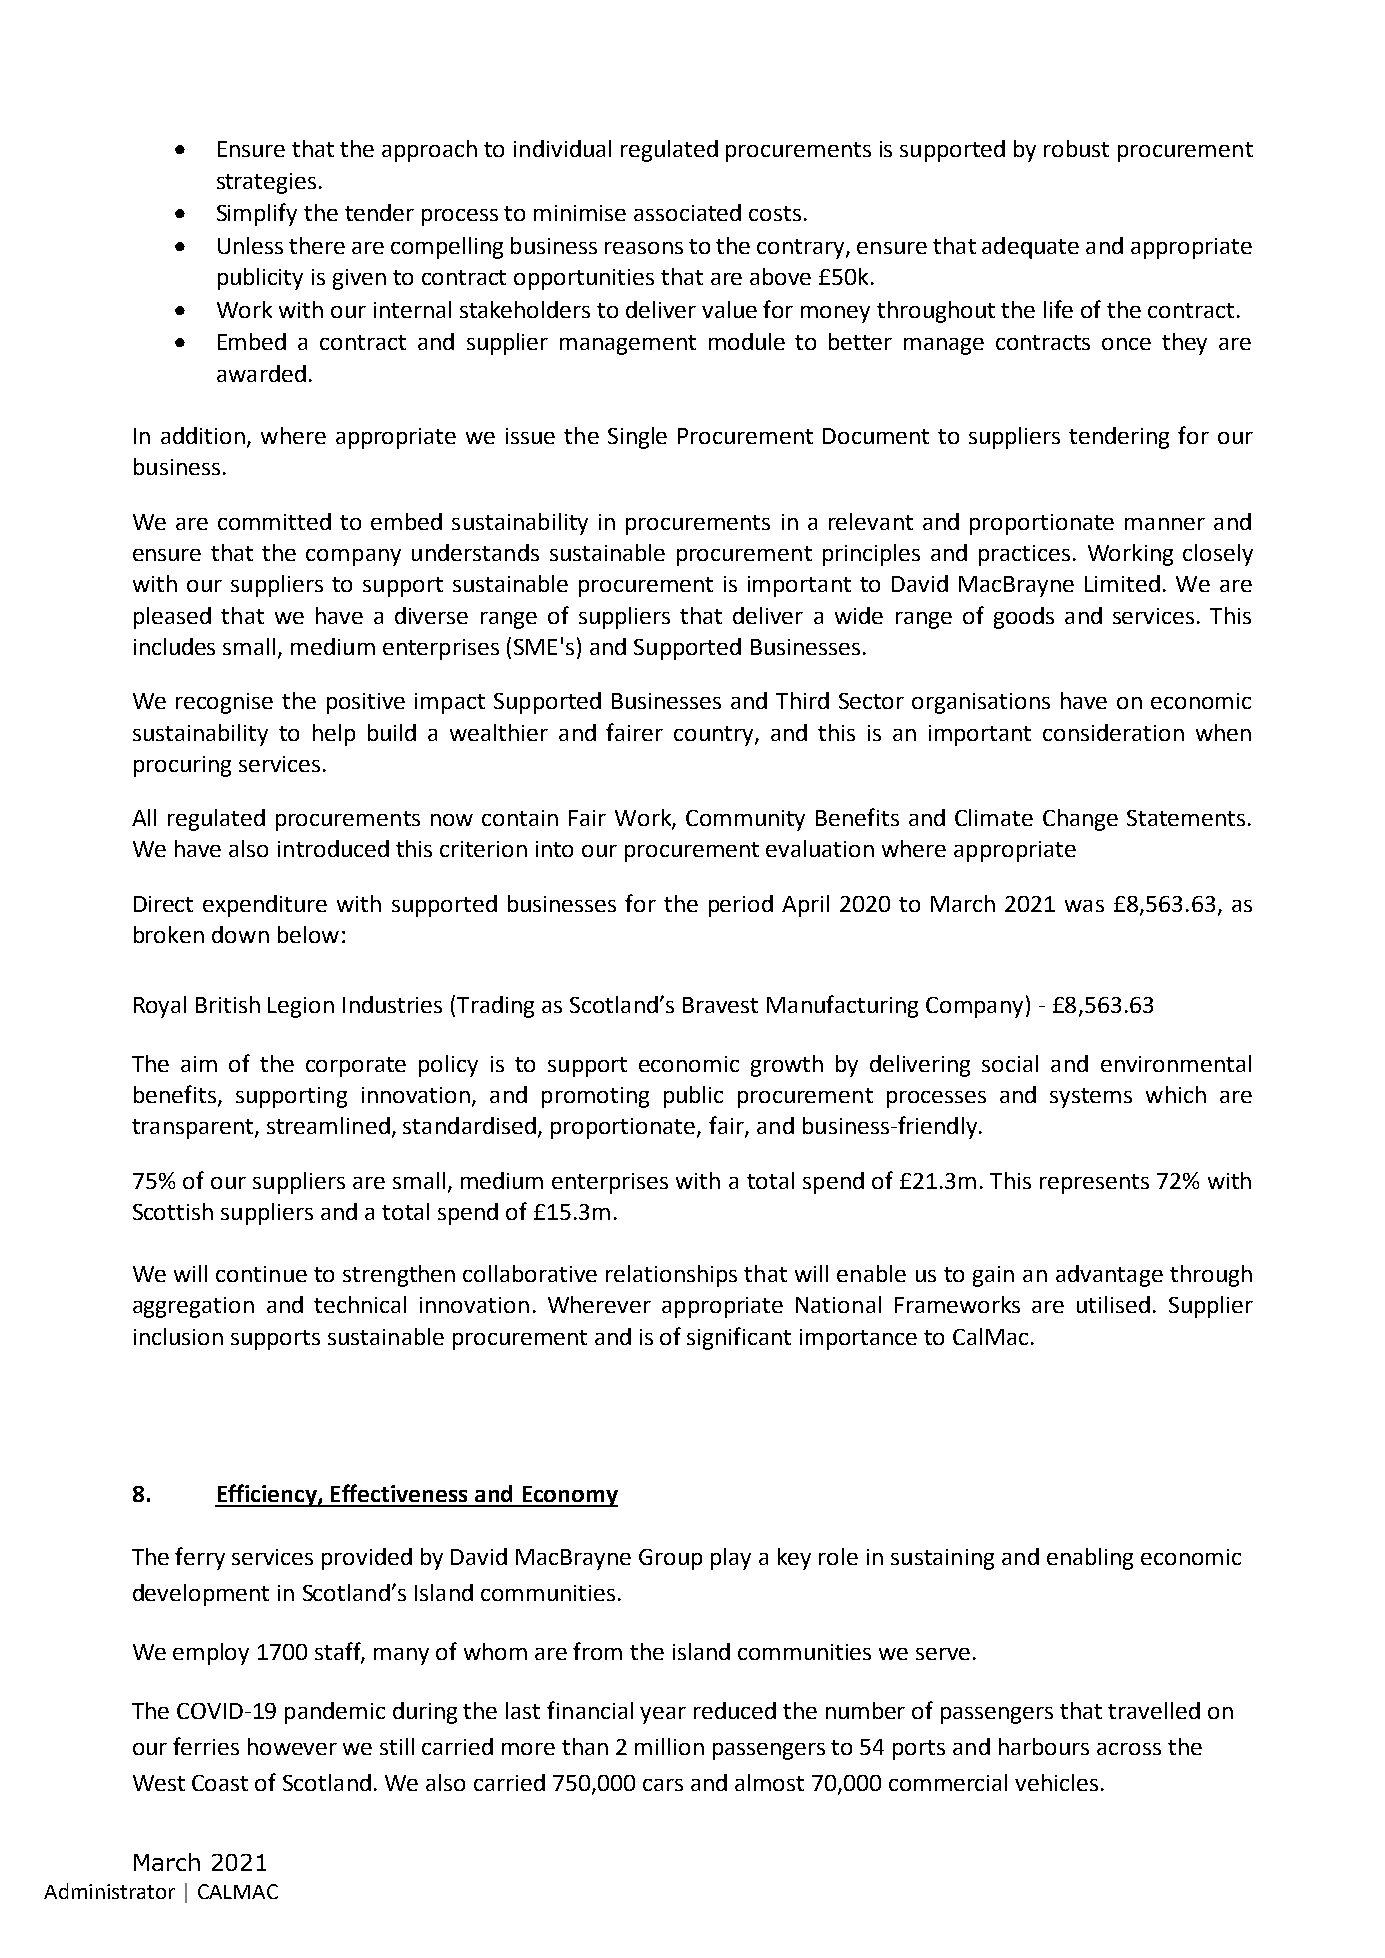  Describe the element at coordinates (220, 1783) in the screenshot. I see `Coast` at that location.
